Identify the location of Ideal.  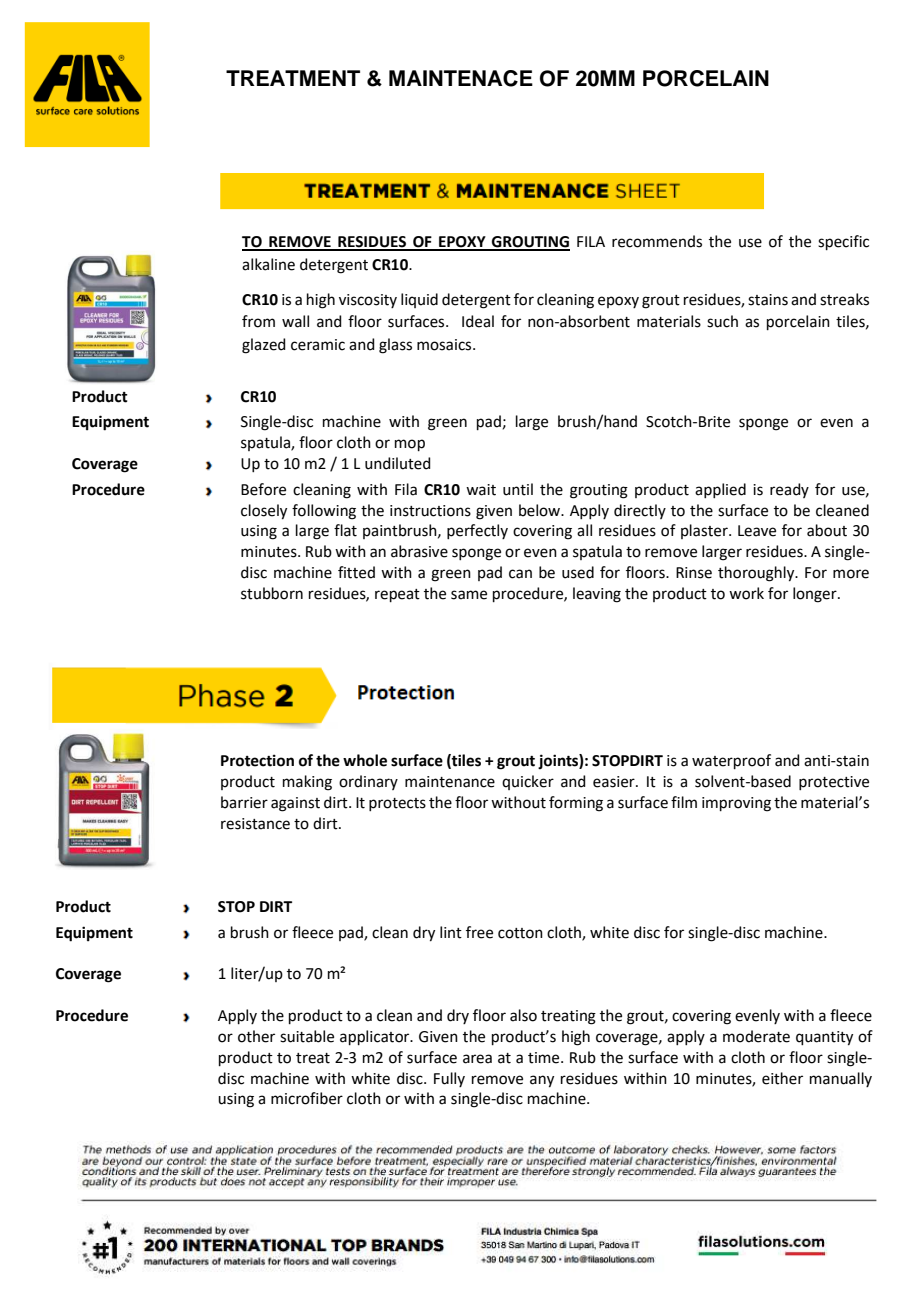
(478, 321).
